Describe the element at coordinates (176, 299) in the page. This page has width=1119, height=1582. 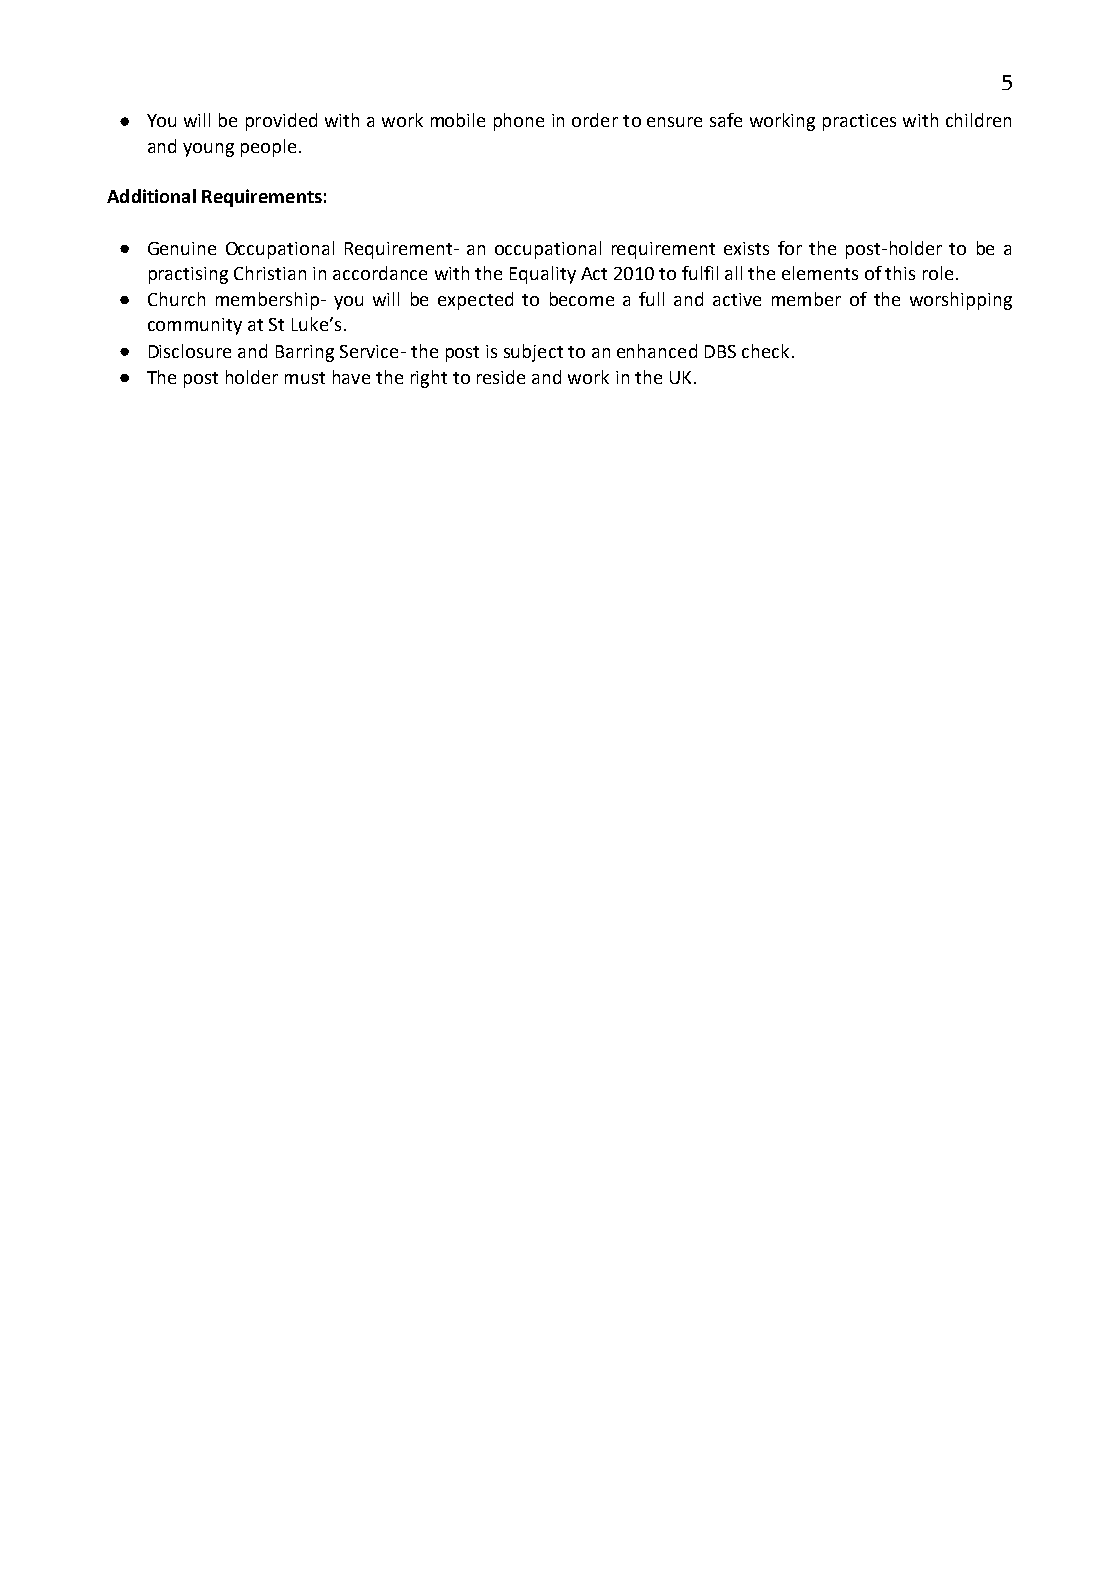
I see `Church` at that location.
